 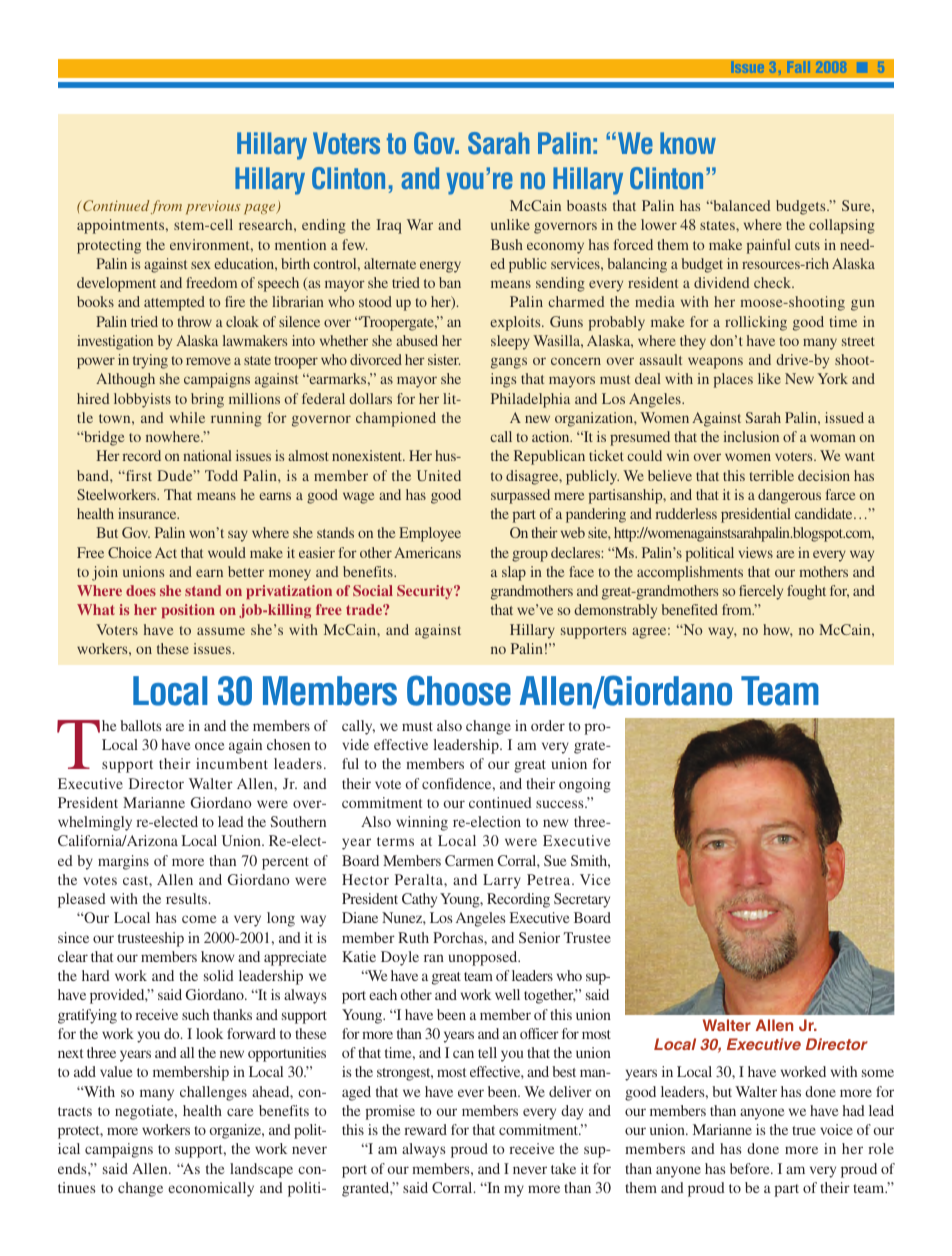 What do you see at coordinates (240, 1112) in the screenshot?
I see `care` at bounding box center [240, 1112].
